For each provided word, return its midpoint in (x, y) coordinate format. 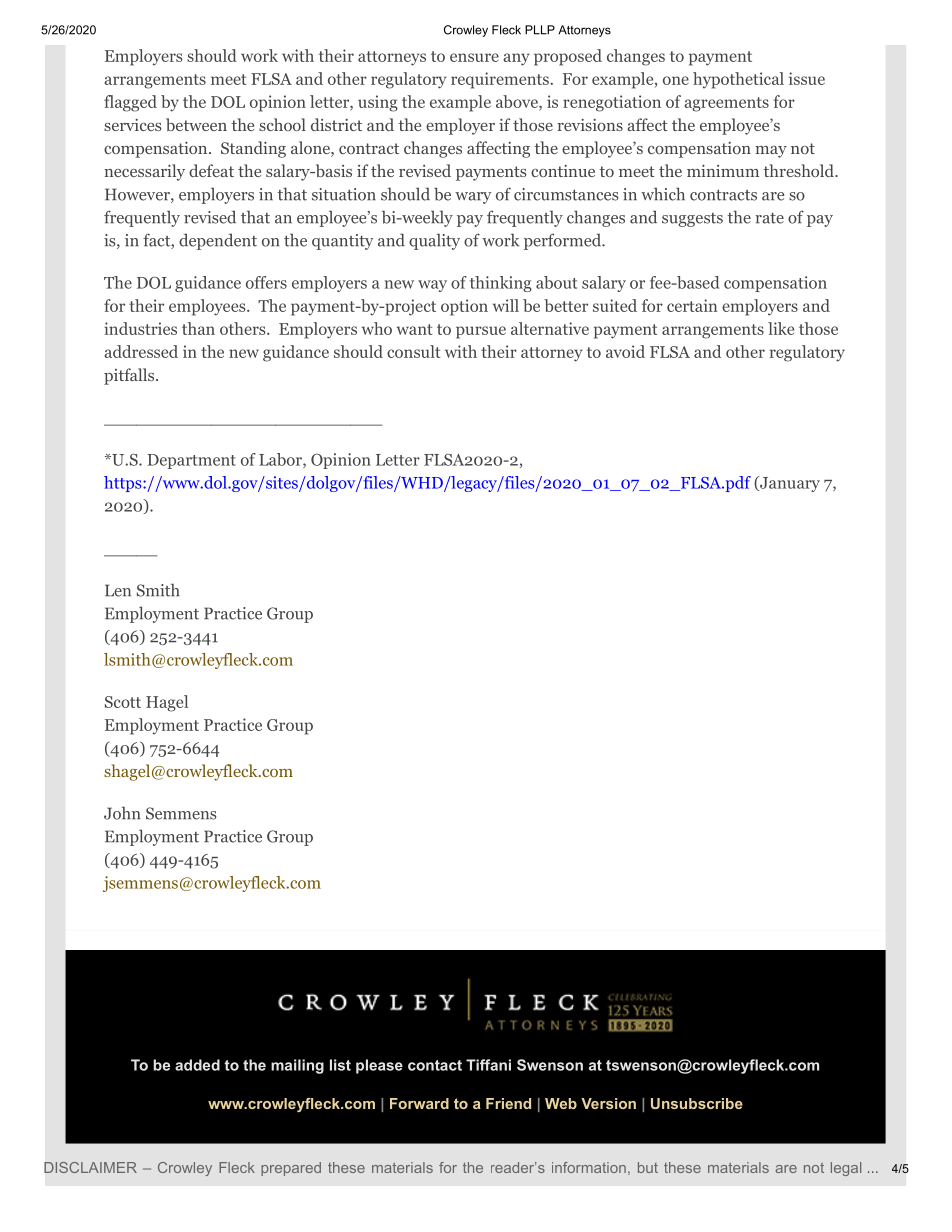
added (197, 1065)
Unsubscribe (697, 1103)
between (196, 124)
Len (118, 590)
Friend (508, 1103)
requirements (500, 80)
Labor (281, 460)
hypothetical (738, 80)
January (789, 484)
